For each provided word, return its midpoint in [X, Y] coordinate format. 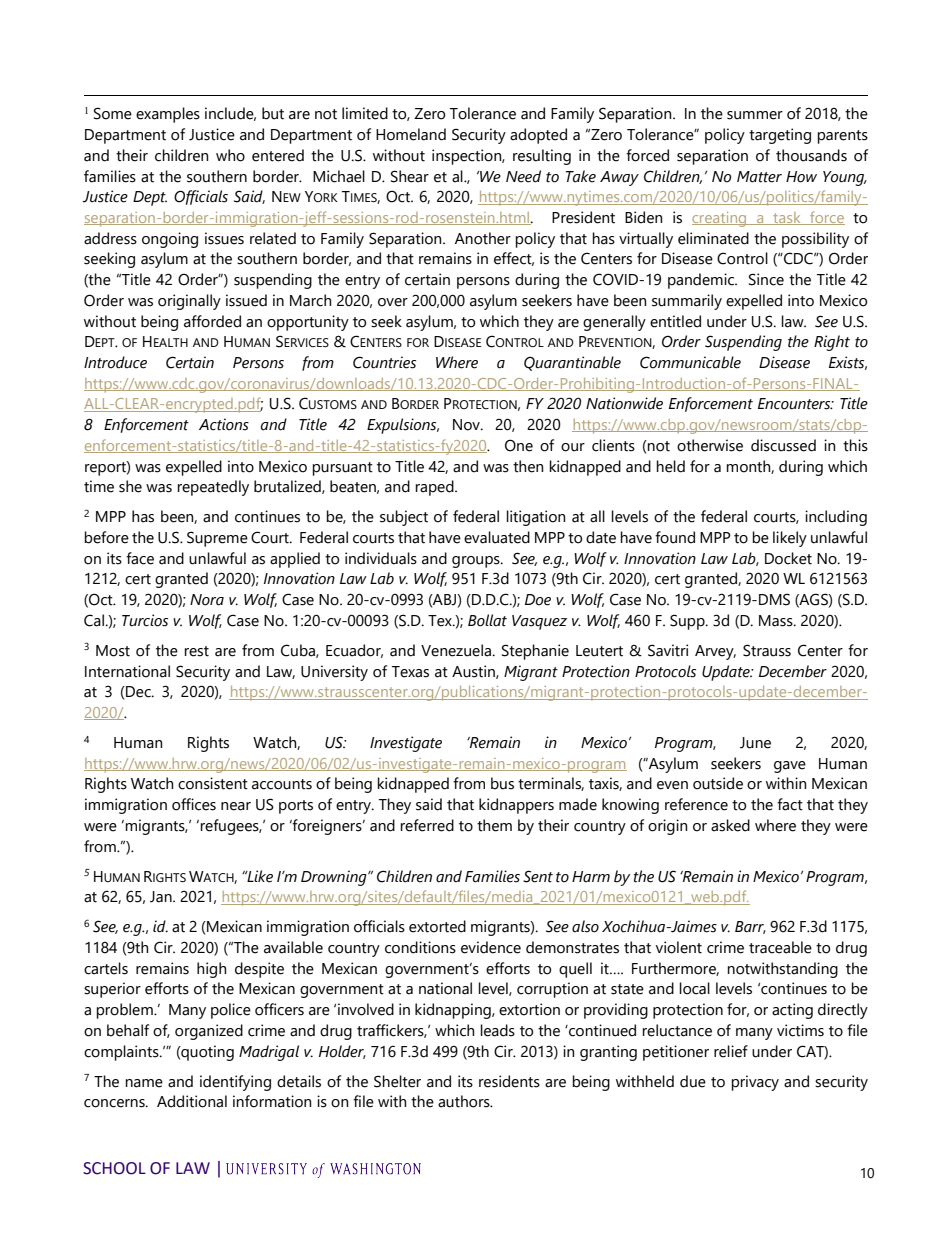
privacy [755, 1083]
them [494, 825]
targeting [780, 136]
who [230, 155]
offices [194, 804]
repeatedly [213, 488]
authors [465, 1101]
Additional [192, 1101]
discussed [783, 445]
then [528, 466]
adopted [538, 136]
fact [790, 804]
